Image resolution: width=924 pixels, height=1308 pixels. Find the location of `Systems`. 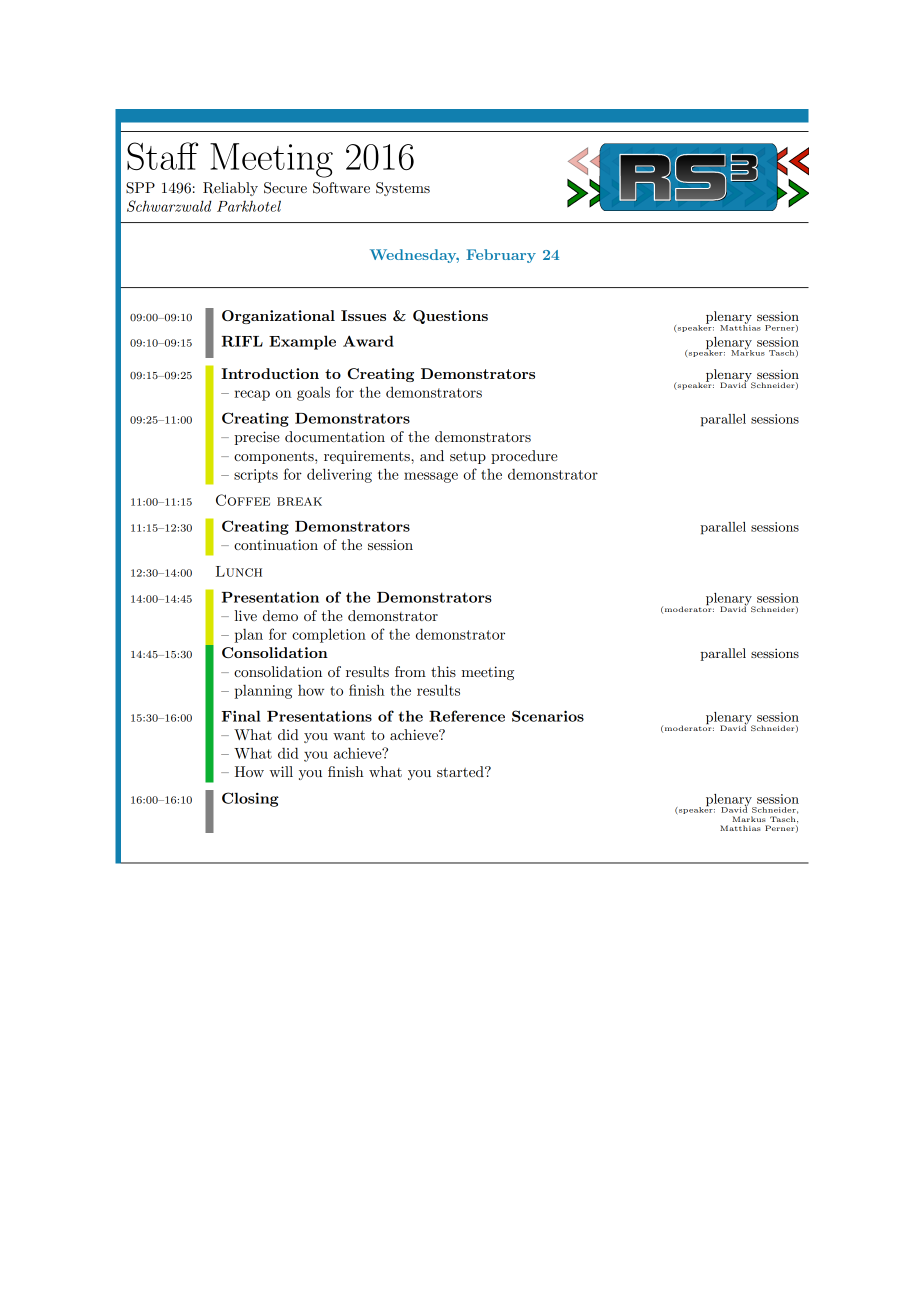

Systems is located at coordinates (403, 189).
